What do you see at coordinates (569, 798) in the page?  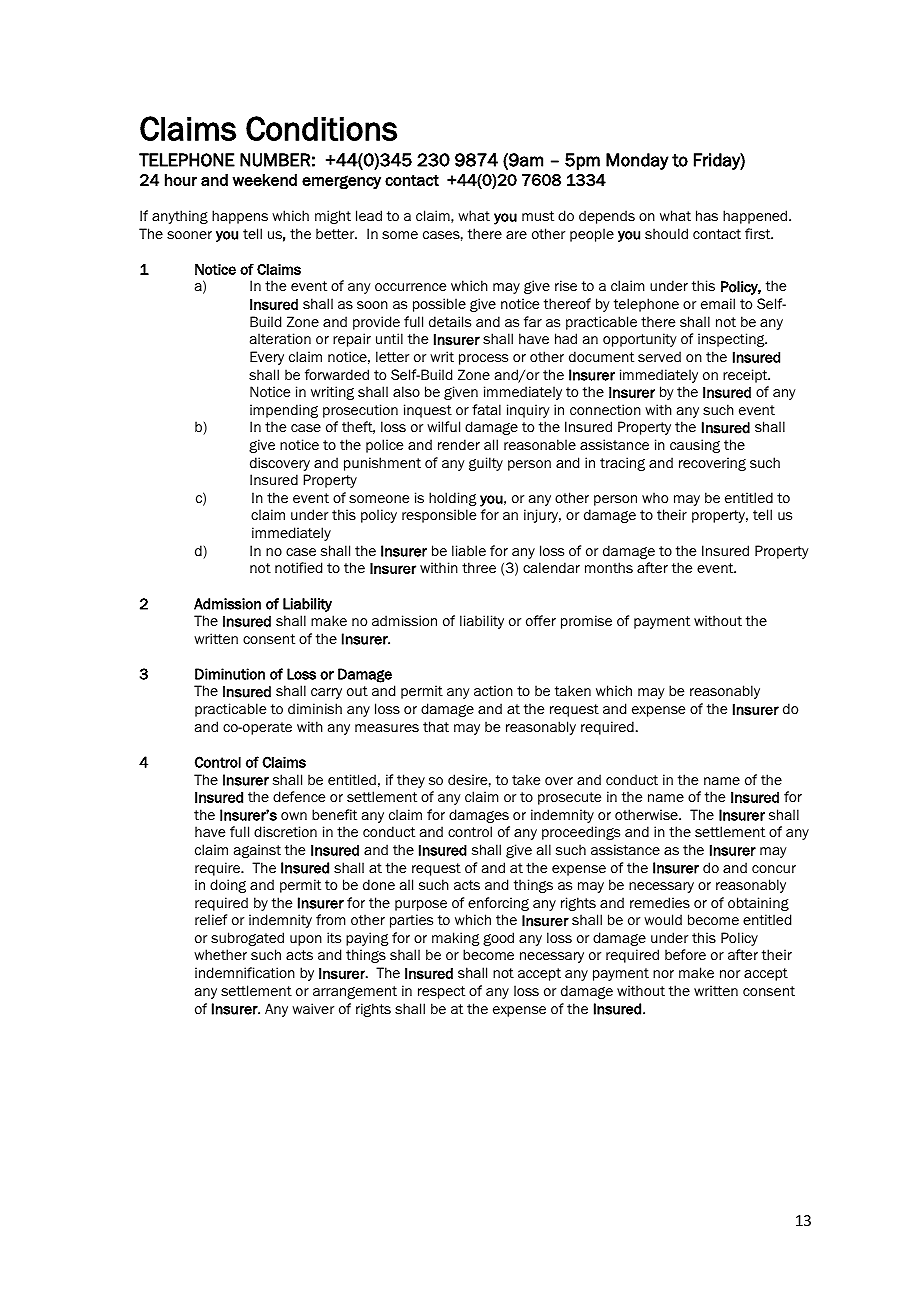 I see `prosecute` at bounding box center [569, 798].
